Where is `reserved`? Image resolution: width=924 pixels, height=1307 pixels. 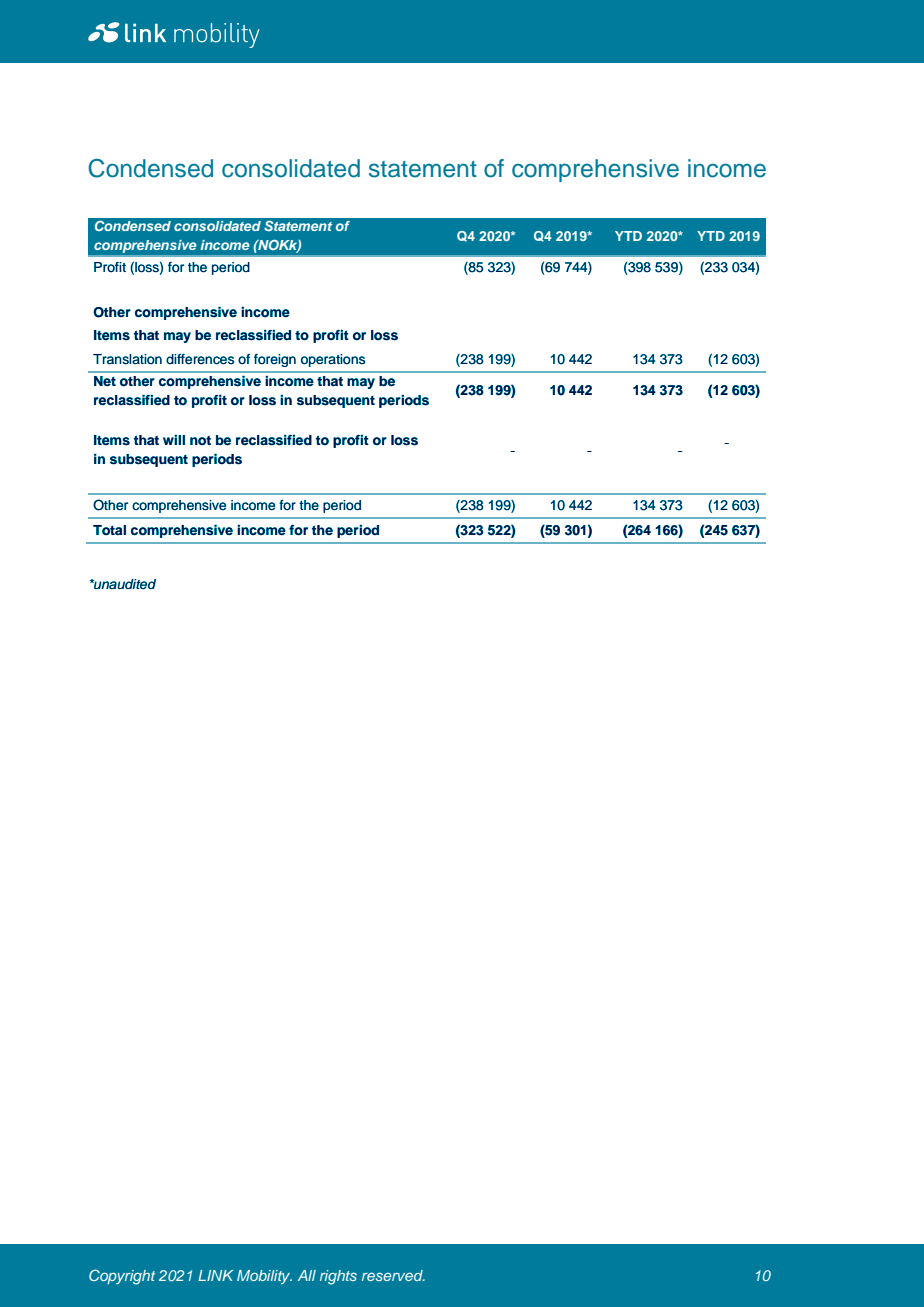 reserved is located at coordinates (393, 1275).
